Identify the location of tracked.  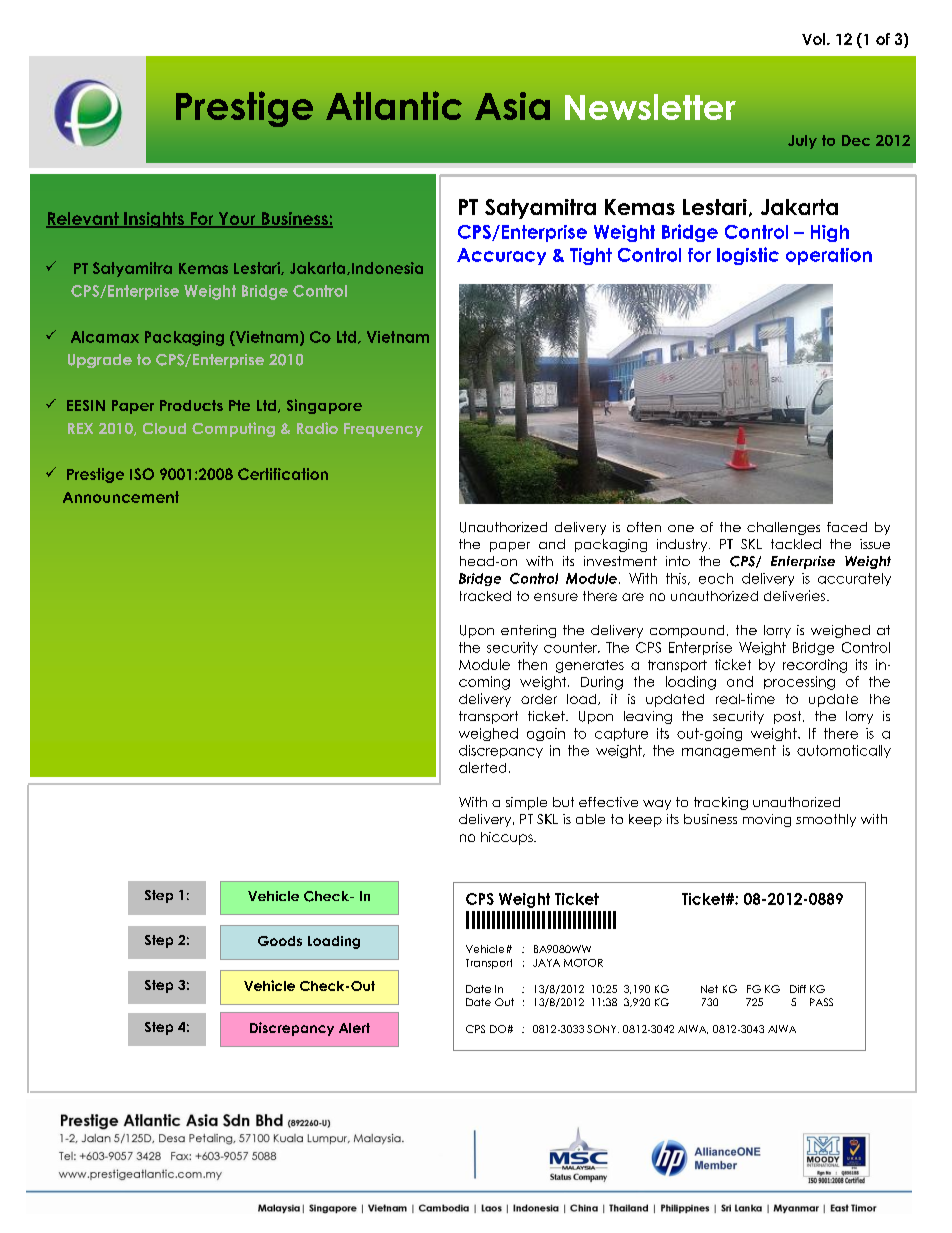
(485, 596).
